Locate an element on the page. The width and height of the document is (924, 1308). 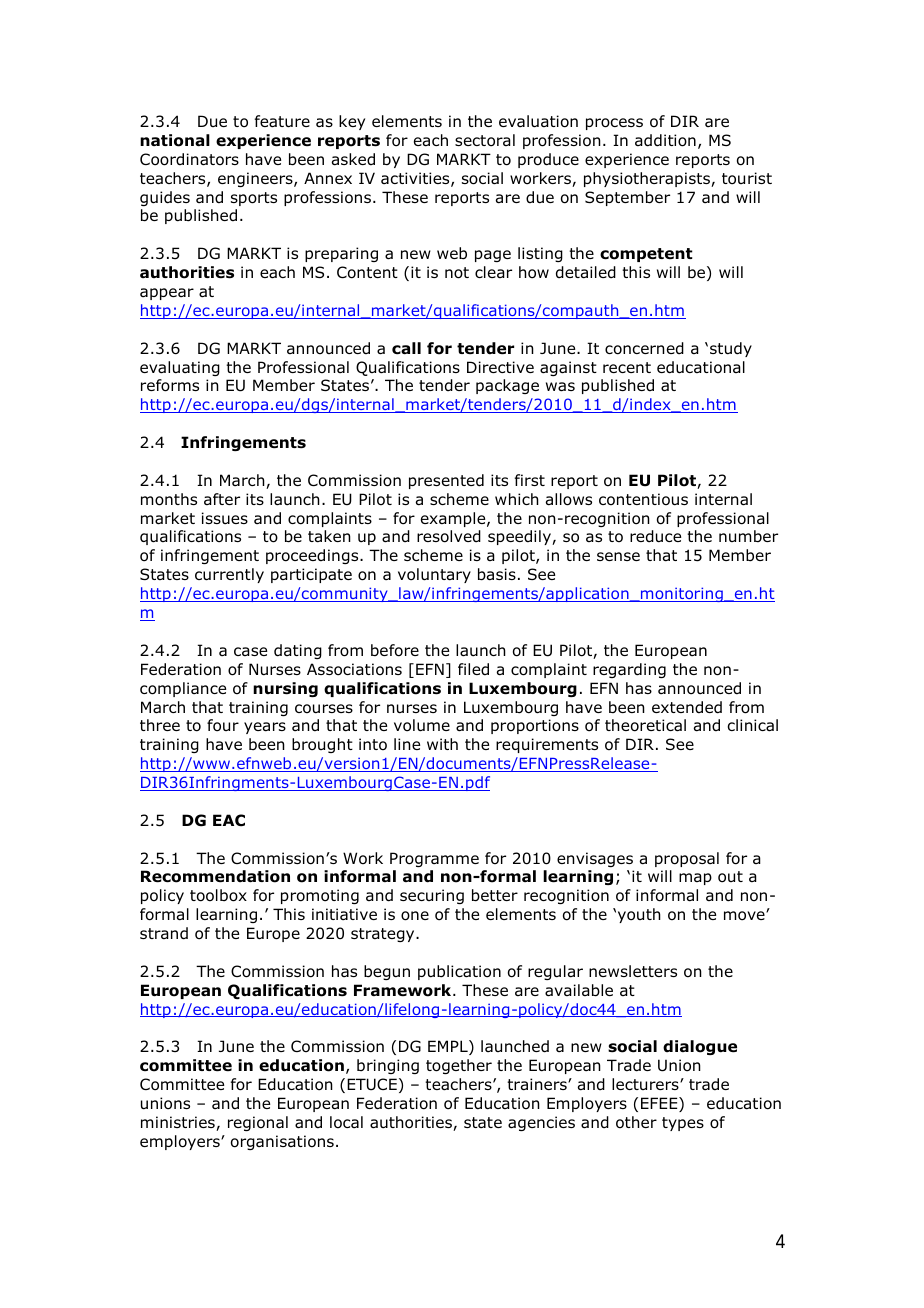
regarding is located at coordinates (629, 670).
